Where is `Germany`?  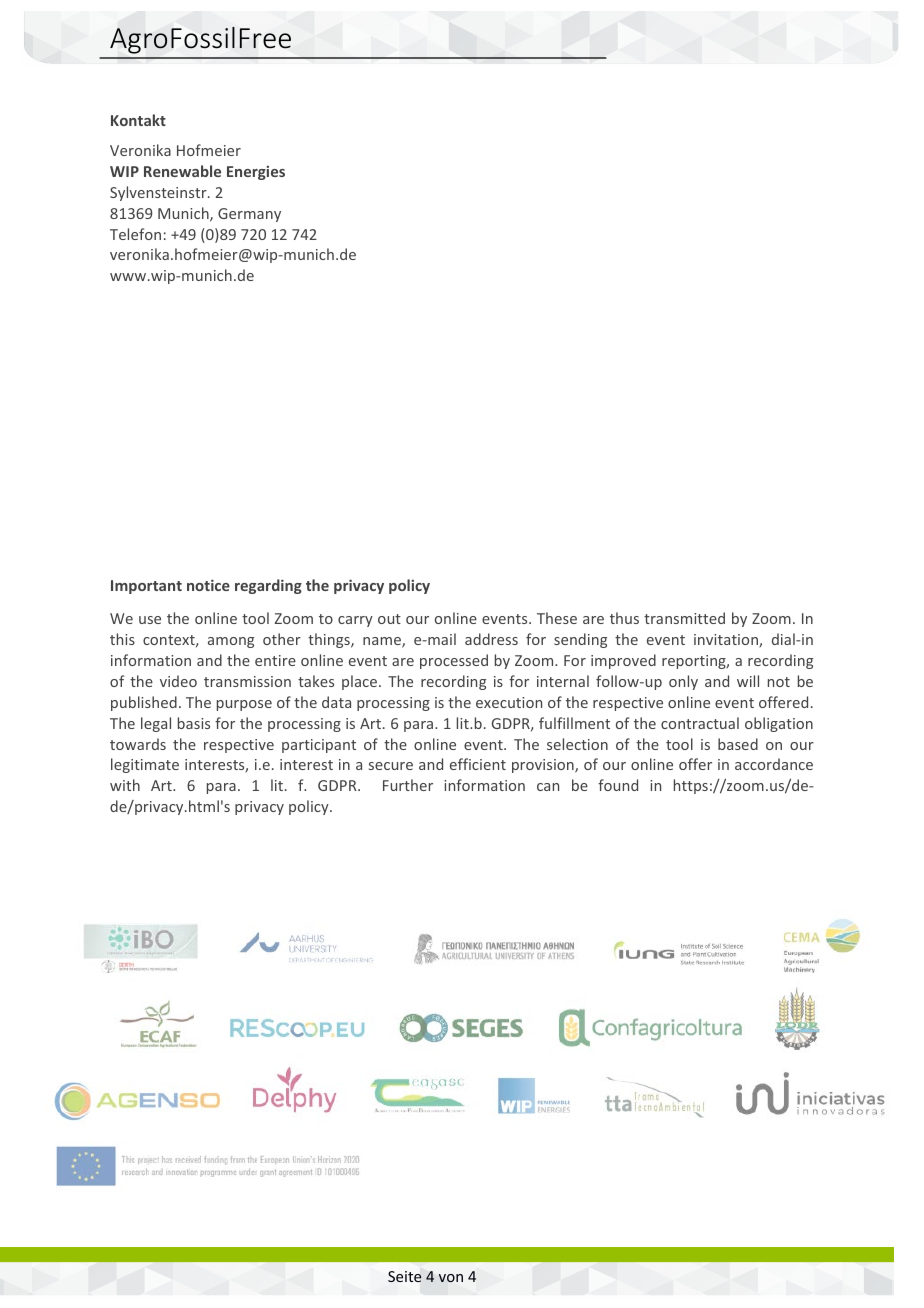 Germany is located at coordinates (249, 215).
